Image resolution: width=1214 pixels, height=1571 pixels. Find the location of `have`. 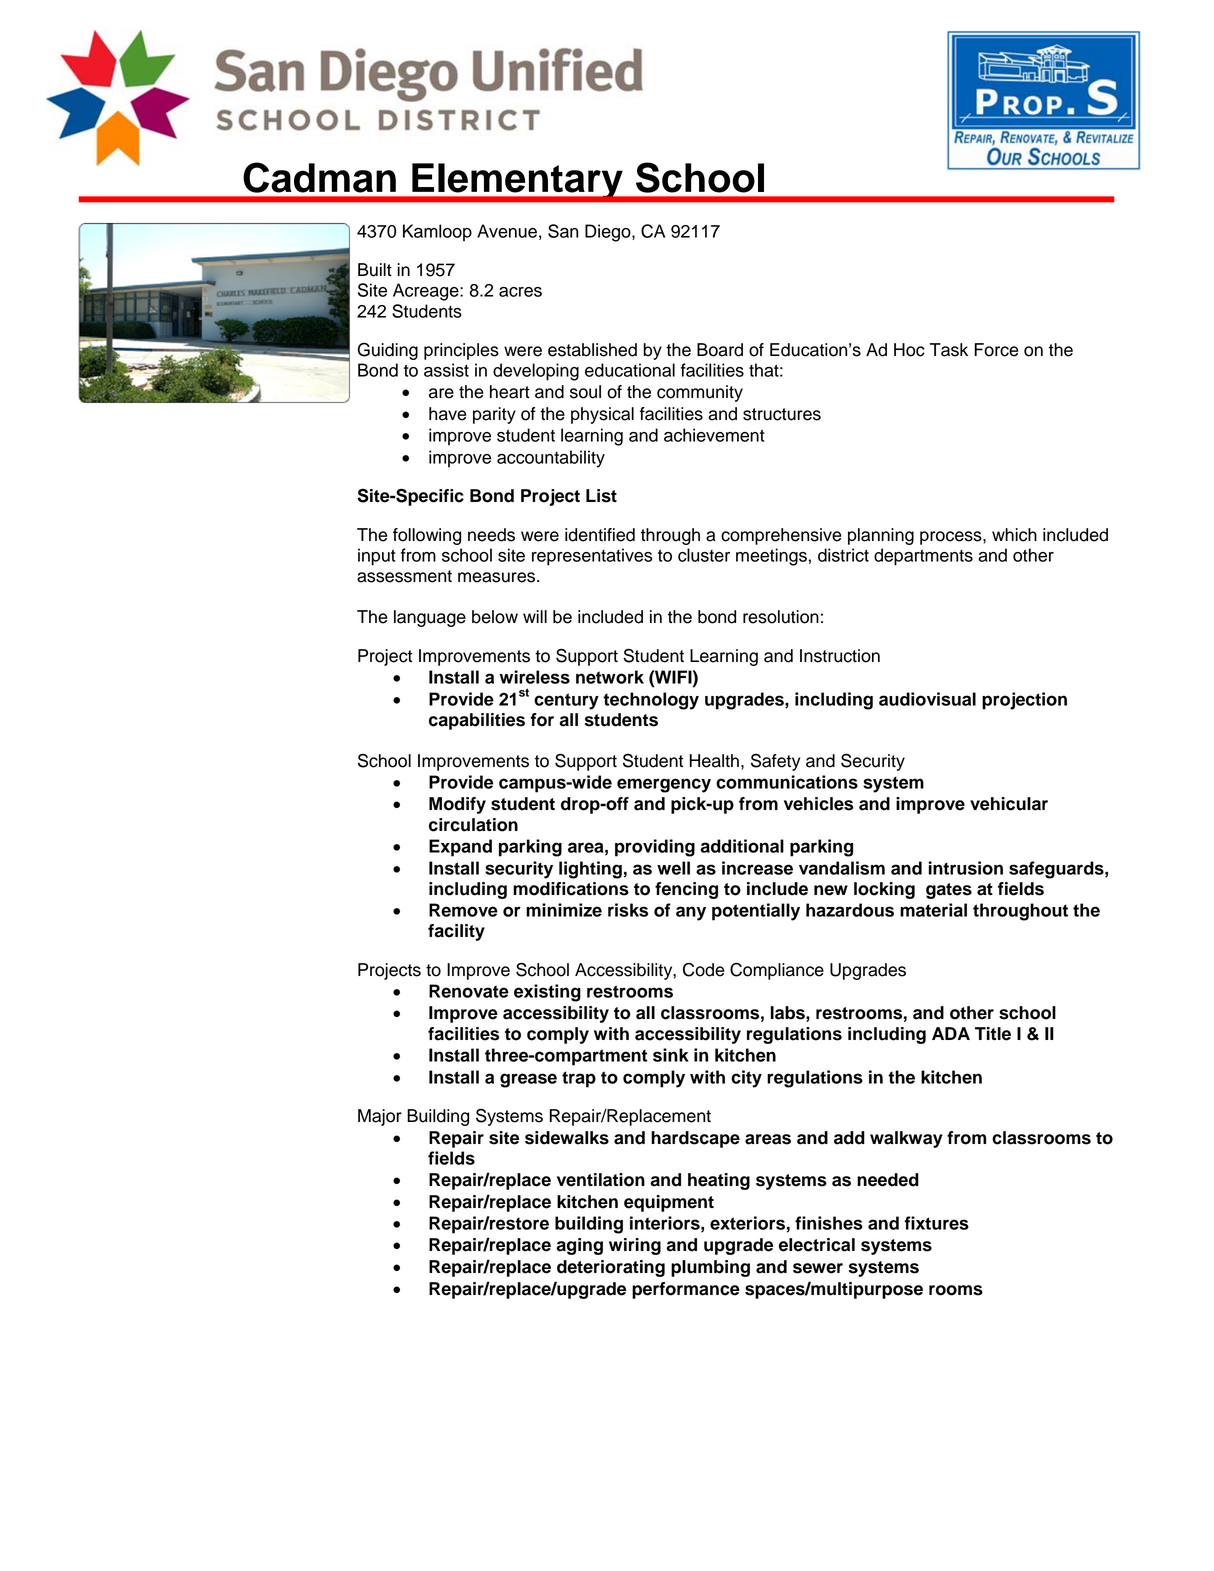

have is located at coordinates (448, 414).
